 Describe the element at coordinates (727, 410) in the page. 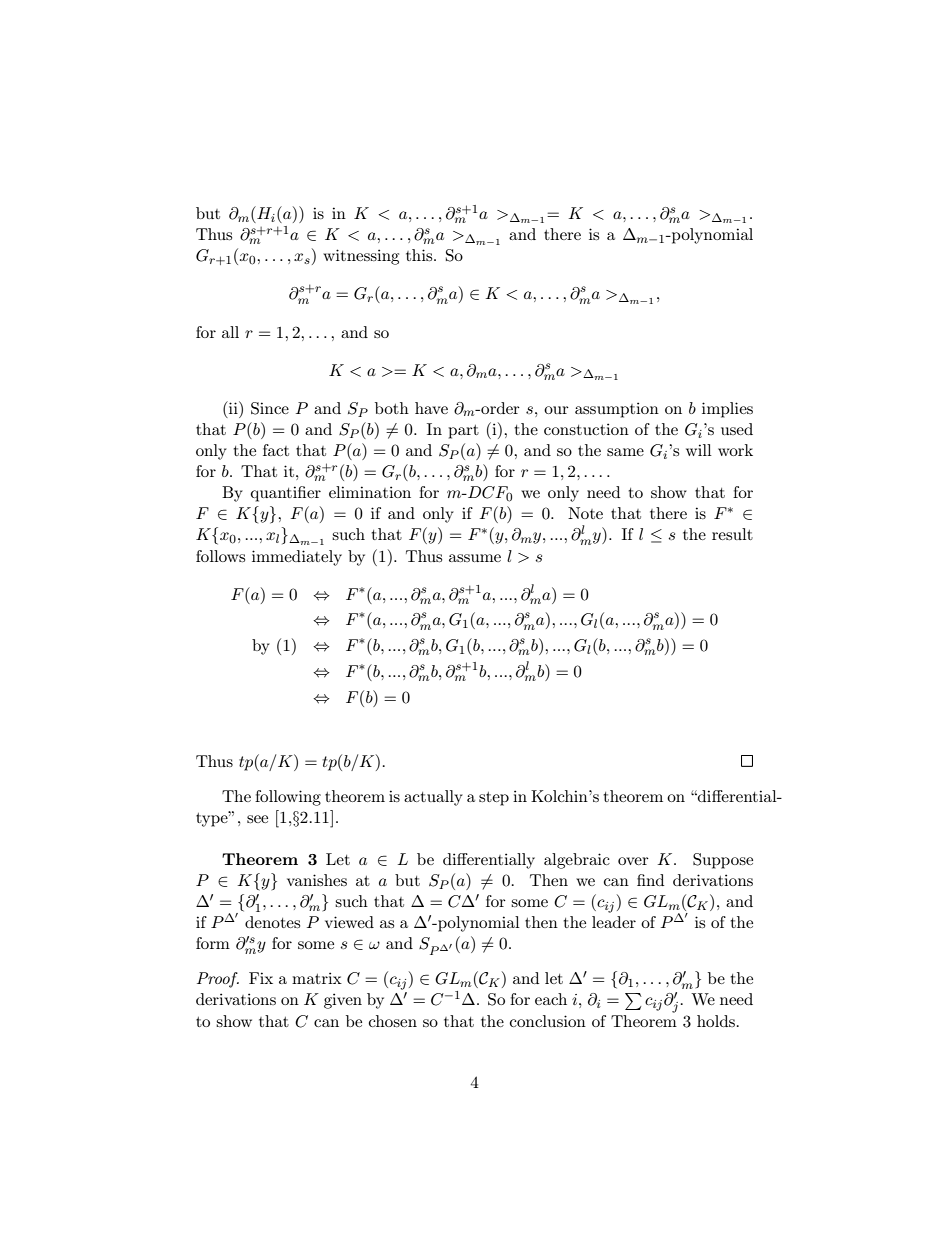

I see `implies` at that location.
